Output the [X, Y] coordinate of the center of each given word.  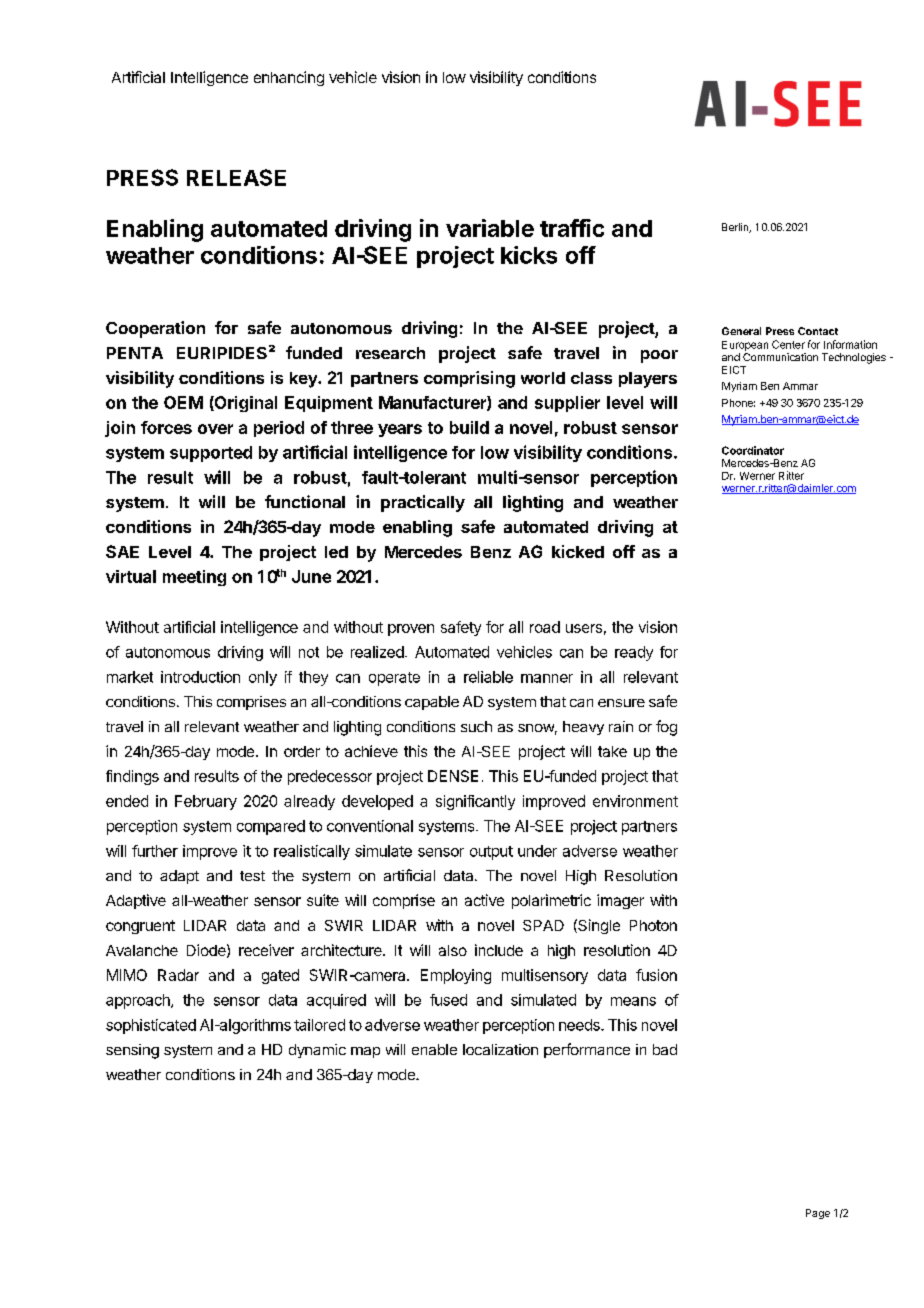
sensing [132, 1051]
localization [500, 1049]
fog [666, 728]
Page [818, 1214]
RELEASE [236, 177]
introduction [200, 677]
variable [490, 228]
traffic [572, 228]
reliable [488, 677]
